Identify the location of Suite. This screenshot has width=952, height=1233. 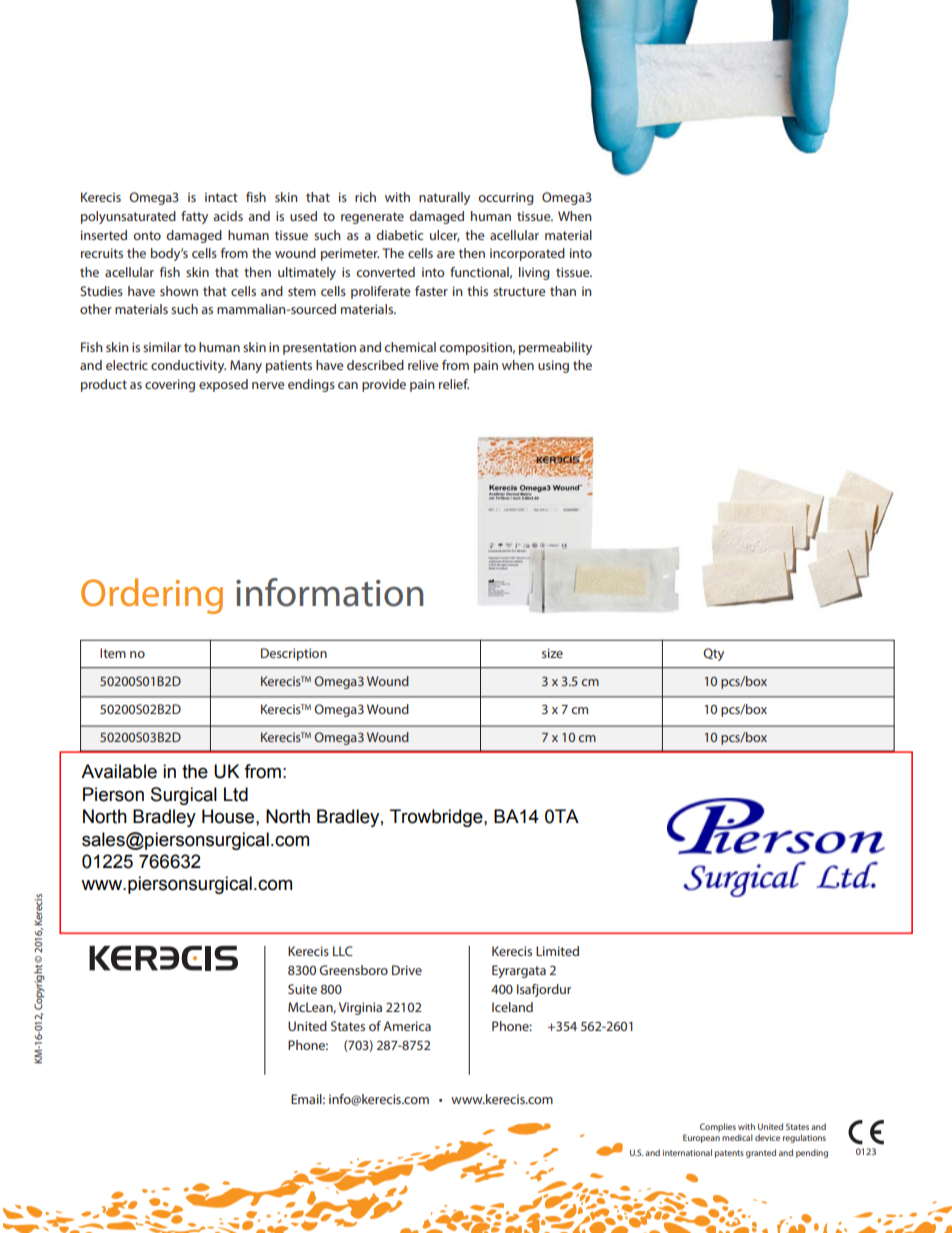
(302, 989).
